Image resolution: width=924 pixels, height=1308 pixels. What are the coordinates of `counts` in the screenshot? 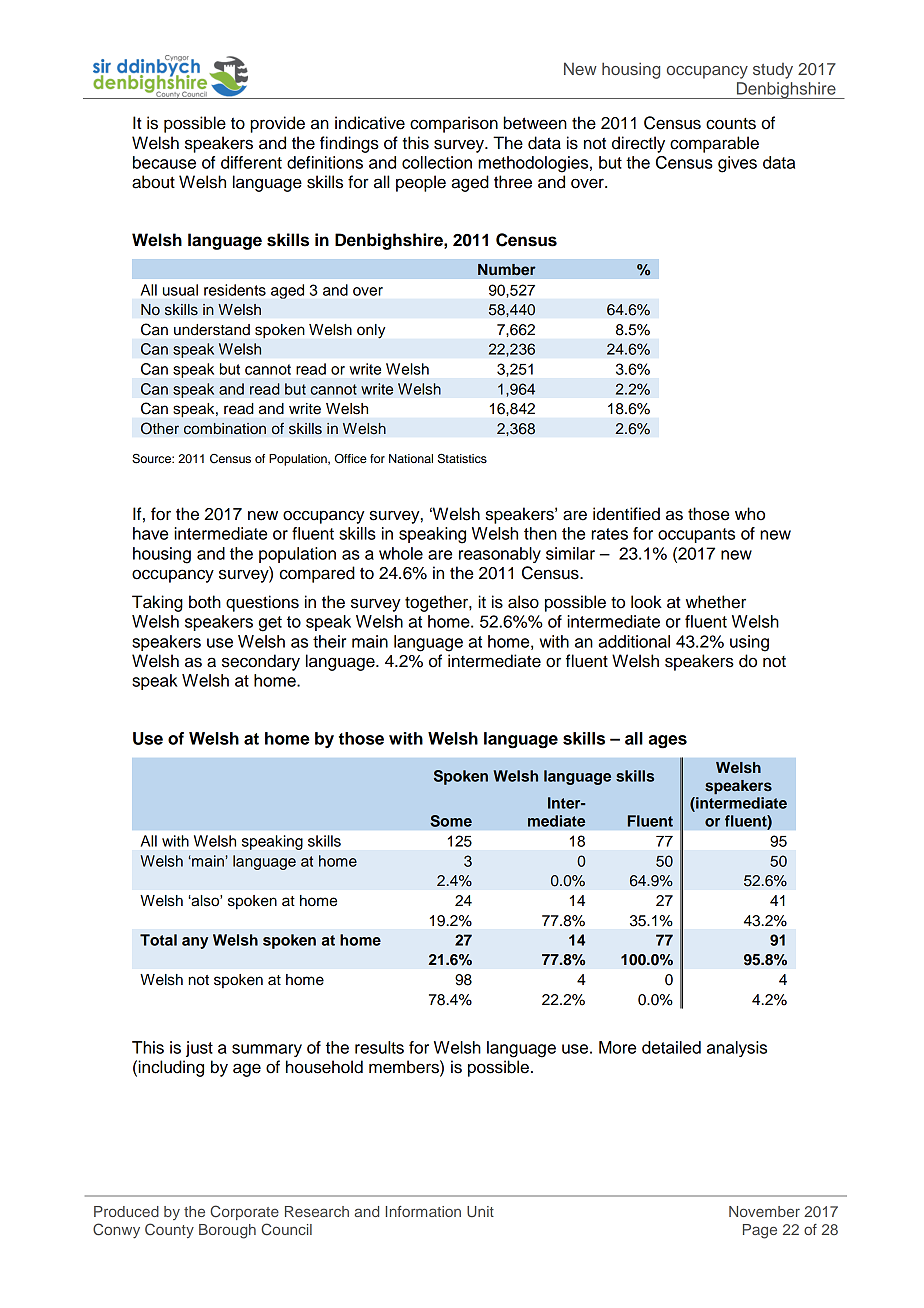 It's located at (731, 124).
